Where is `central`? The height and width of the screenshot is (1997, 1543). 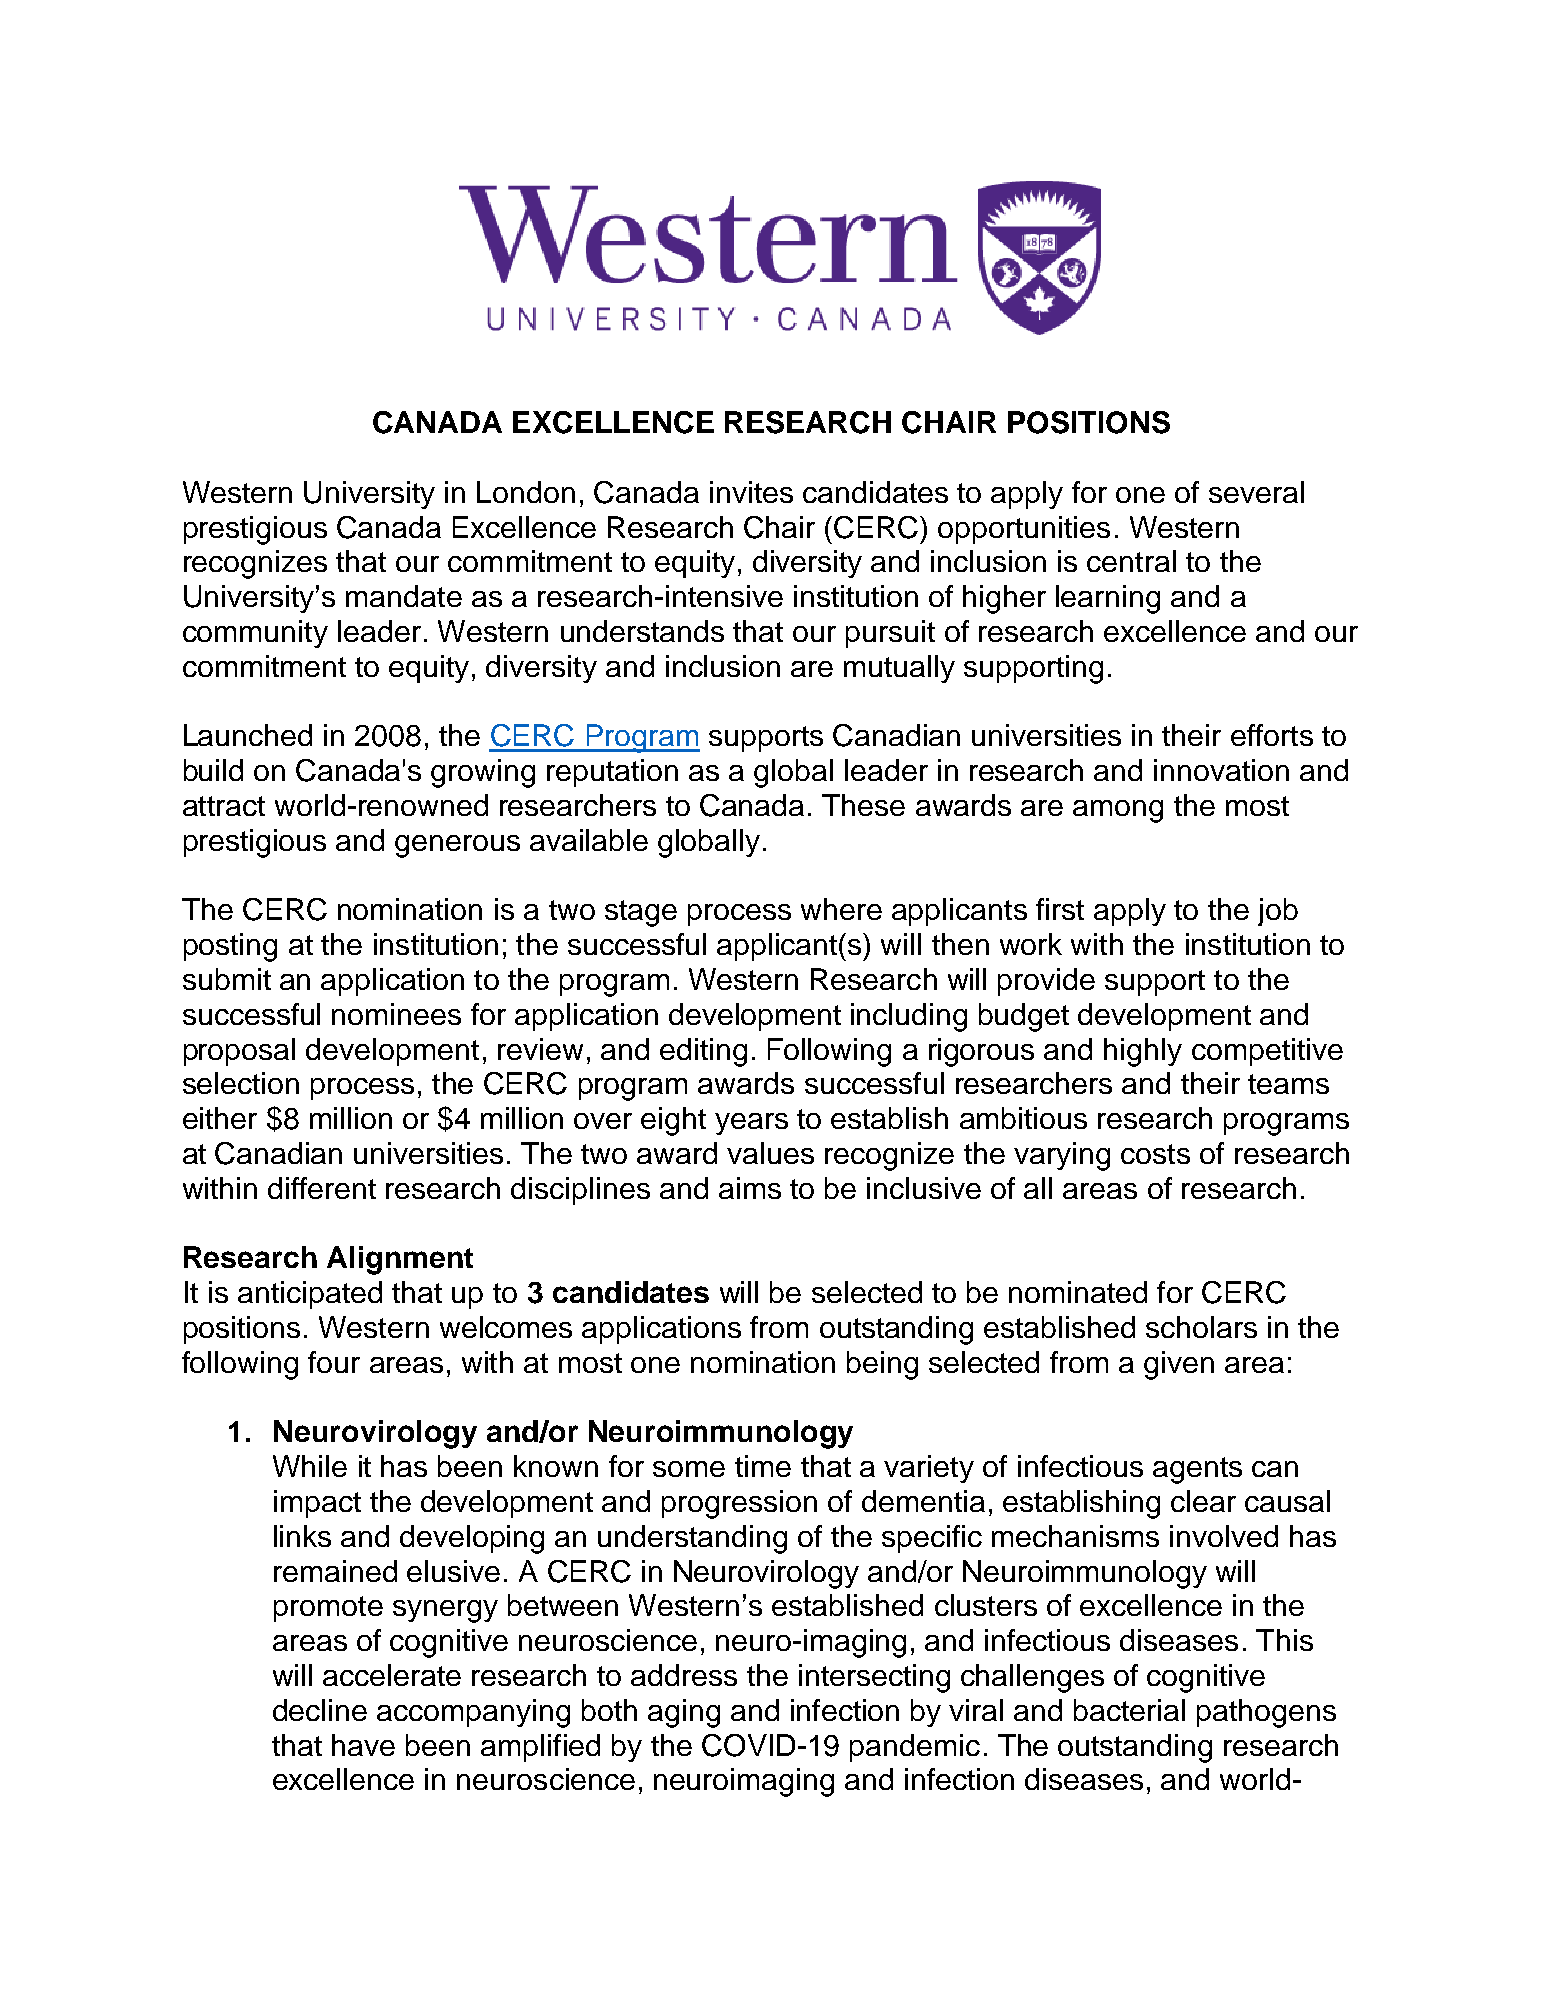
central is located at coordinates (1131, 561).
